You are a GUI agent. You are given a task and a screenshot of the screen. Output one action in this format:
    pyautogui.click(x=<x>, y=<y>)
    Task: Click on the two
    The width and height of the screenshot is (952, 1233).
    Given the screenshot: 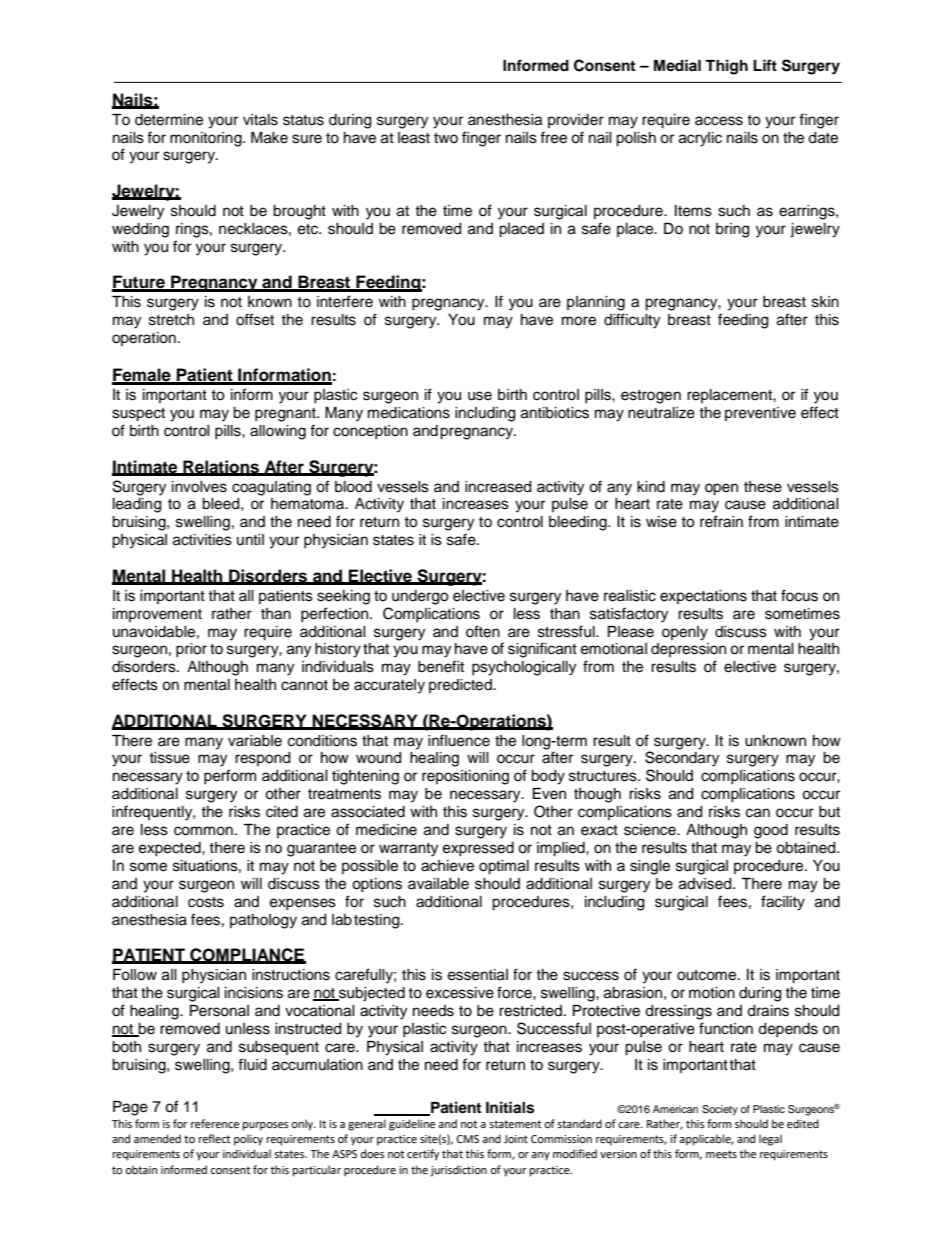 What is the action you would take?
    pyautogui.click(x=446, y=138)
